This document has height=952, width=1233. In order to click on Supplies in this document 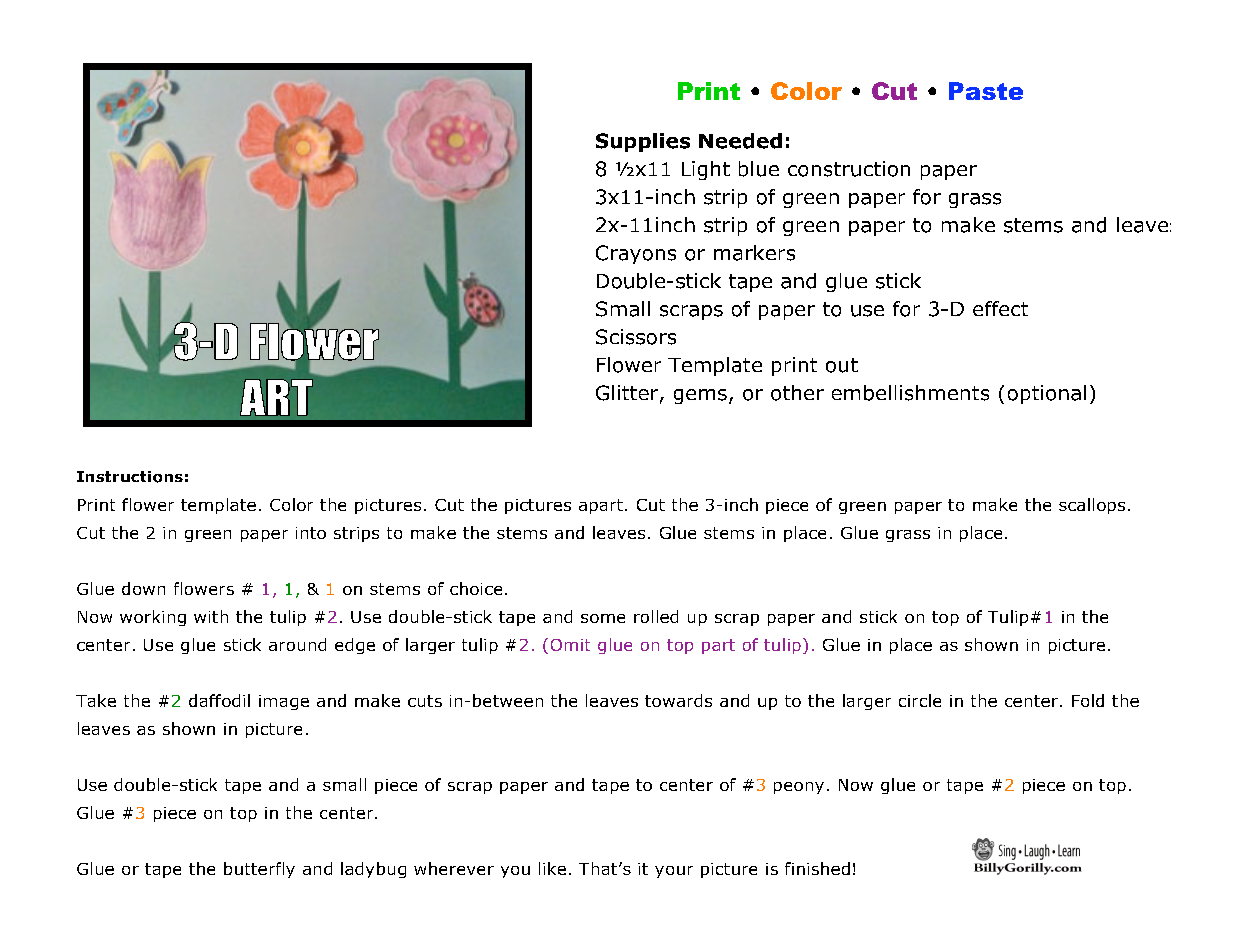, I will do `click(643, 142)`.
